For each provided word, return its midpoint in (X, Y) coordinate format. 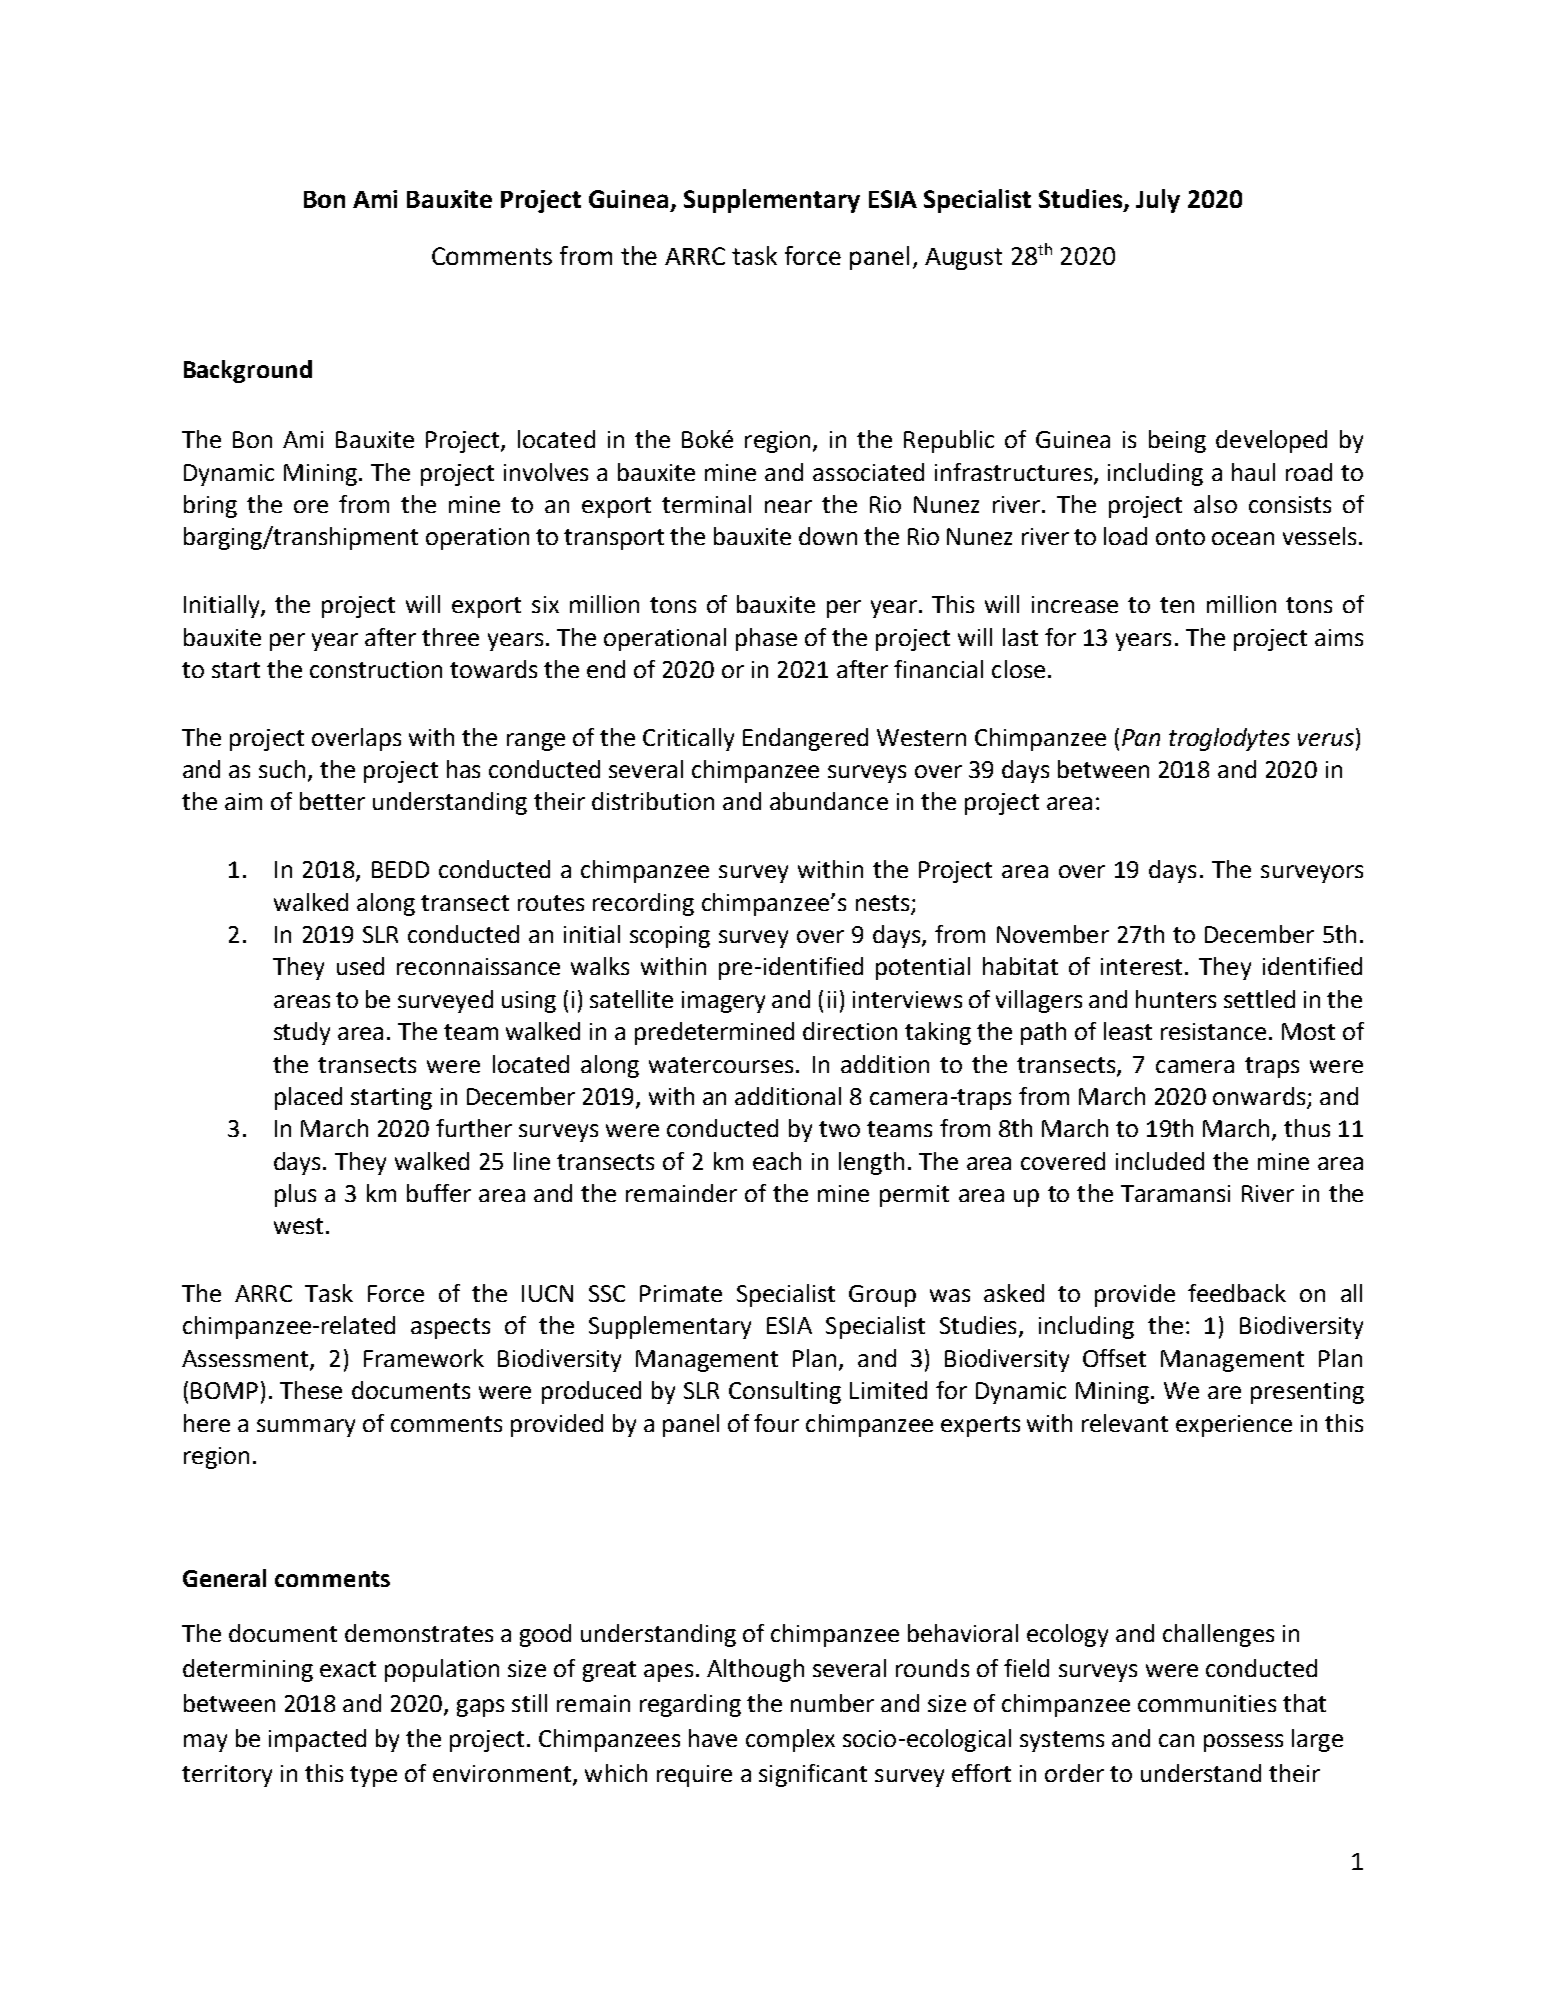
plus (295, 1195)
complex (790, 1740)
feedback (1237, 1293)
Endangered (805, 739)
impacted (317, 1740)
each (777, 1161)
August (963, 259)
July (1158, 201)
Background (248, 371)
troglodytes (1229, 739)
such (282, 769)
